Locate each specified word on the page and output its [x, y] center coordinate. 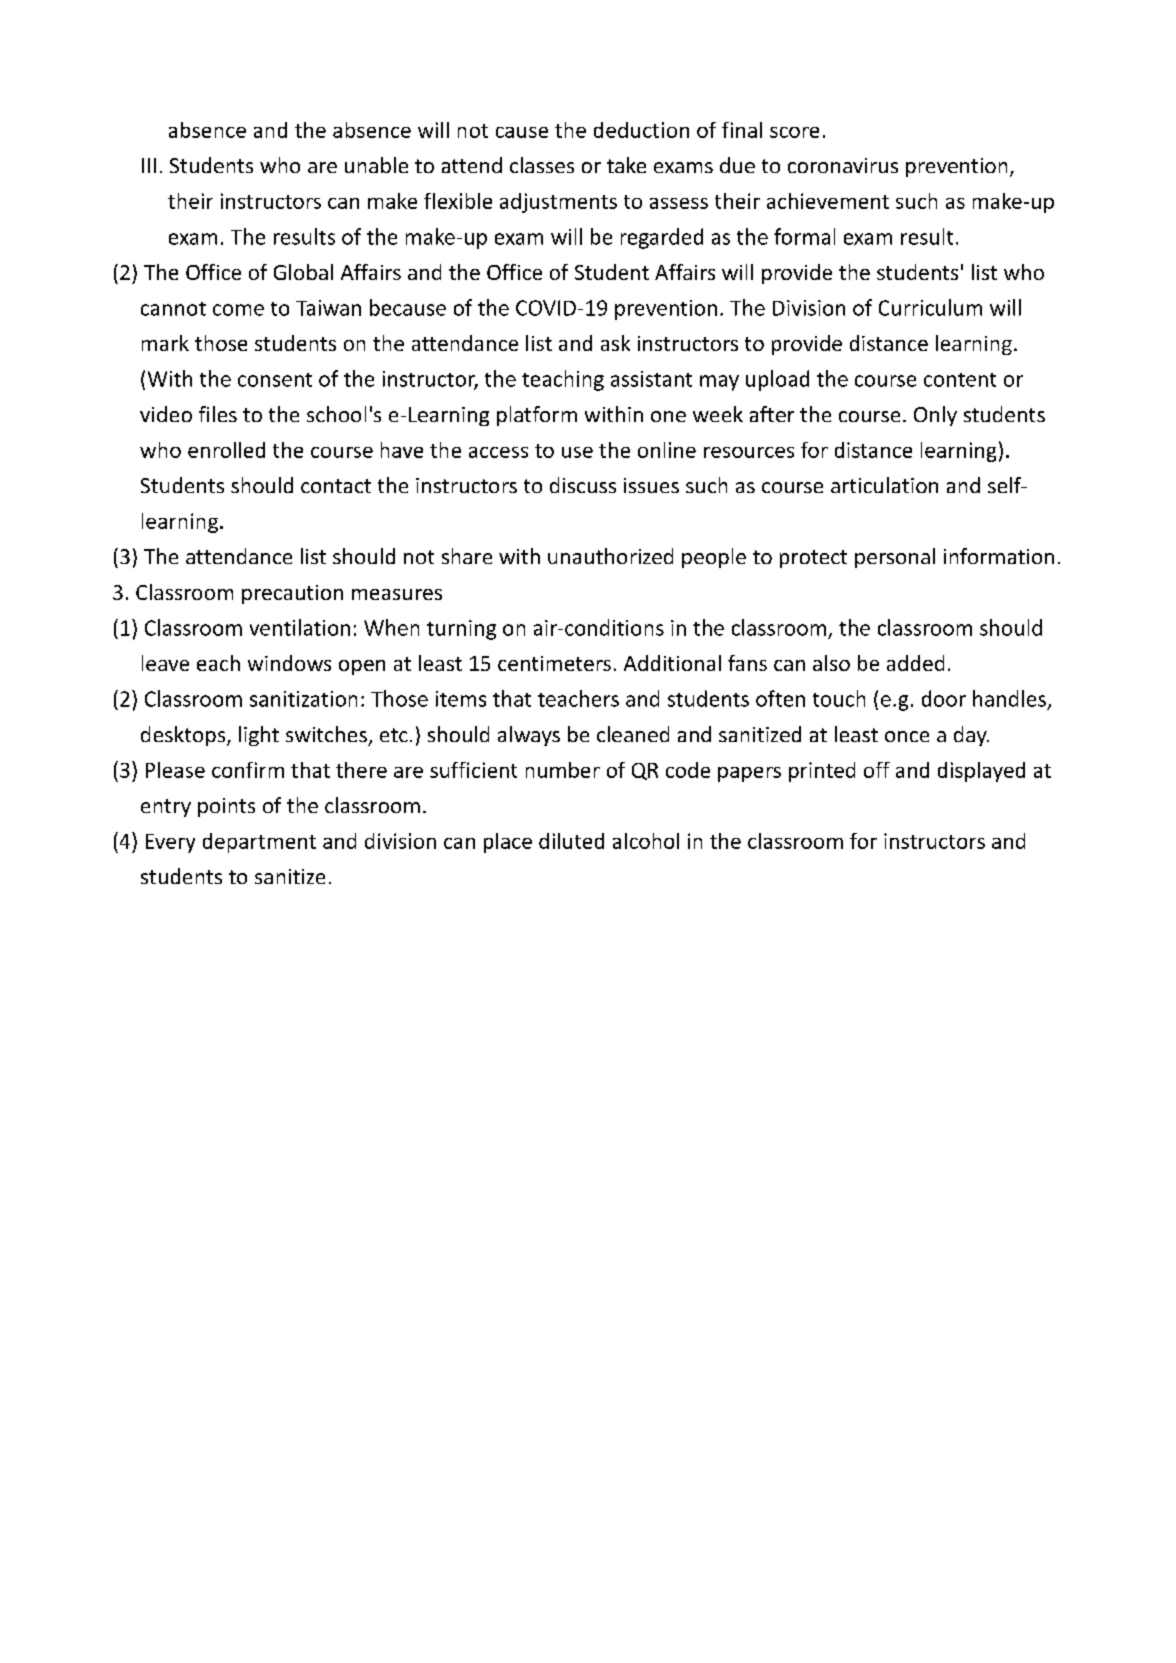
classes [542, 165]
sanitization [303, 699]
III [149, 165]
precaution [292, 594]
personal [895, 558]
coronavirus [843, 165]
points [226, 807]
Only [935, 416]
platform [537, 416]
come [238, 310]
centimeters [554, 663]
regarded [662, 238]
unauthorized [610, 556]
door [944, 698]
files [218, 414]
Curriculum [930, 307]
